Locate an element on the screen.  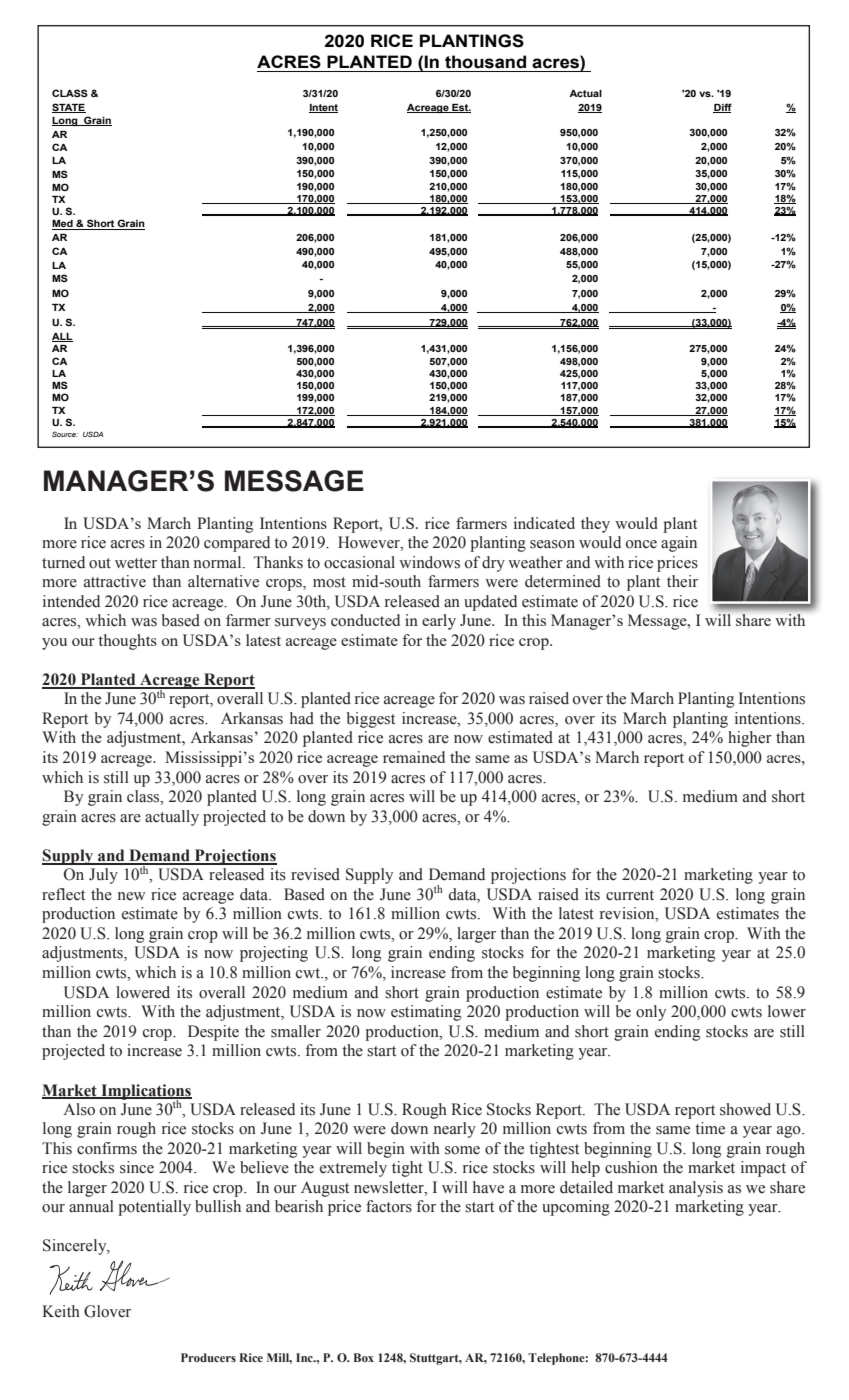
windows is located at coordinates (429, 562).
